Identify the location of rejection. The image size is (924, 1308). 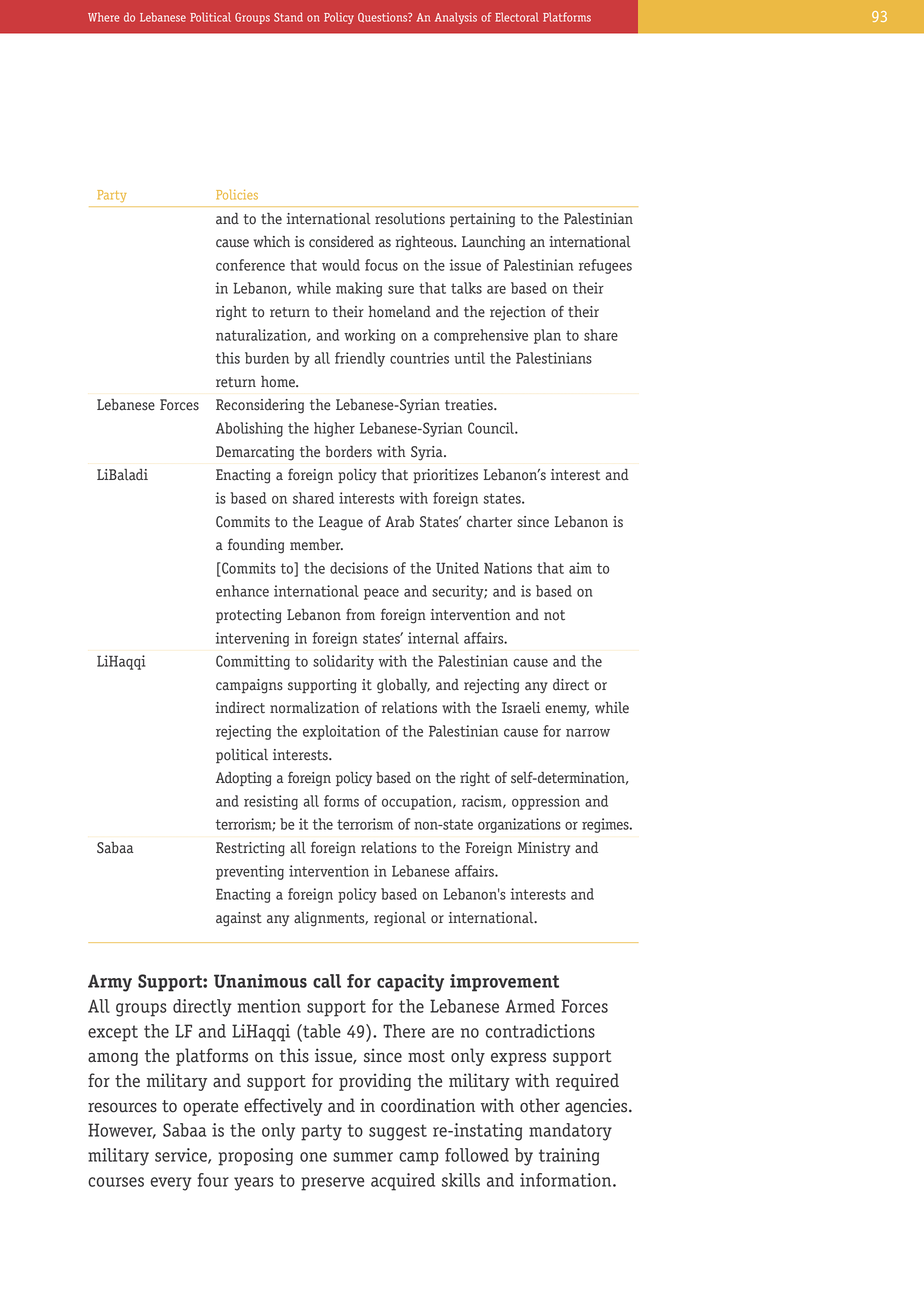
(518, 313).
